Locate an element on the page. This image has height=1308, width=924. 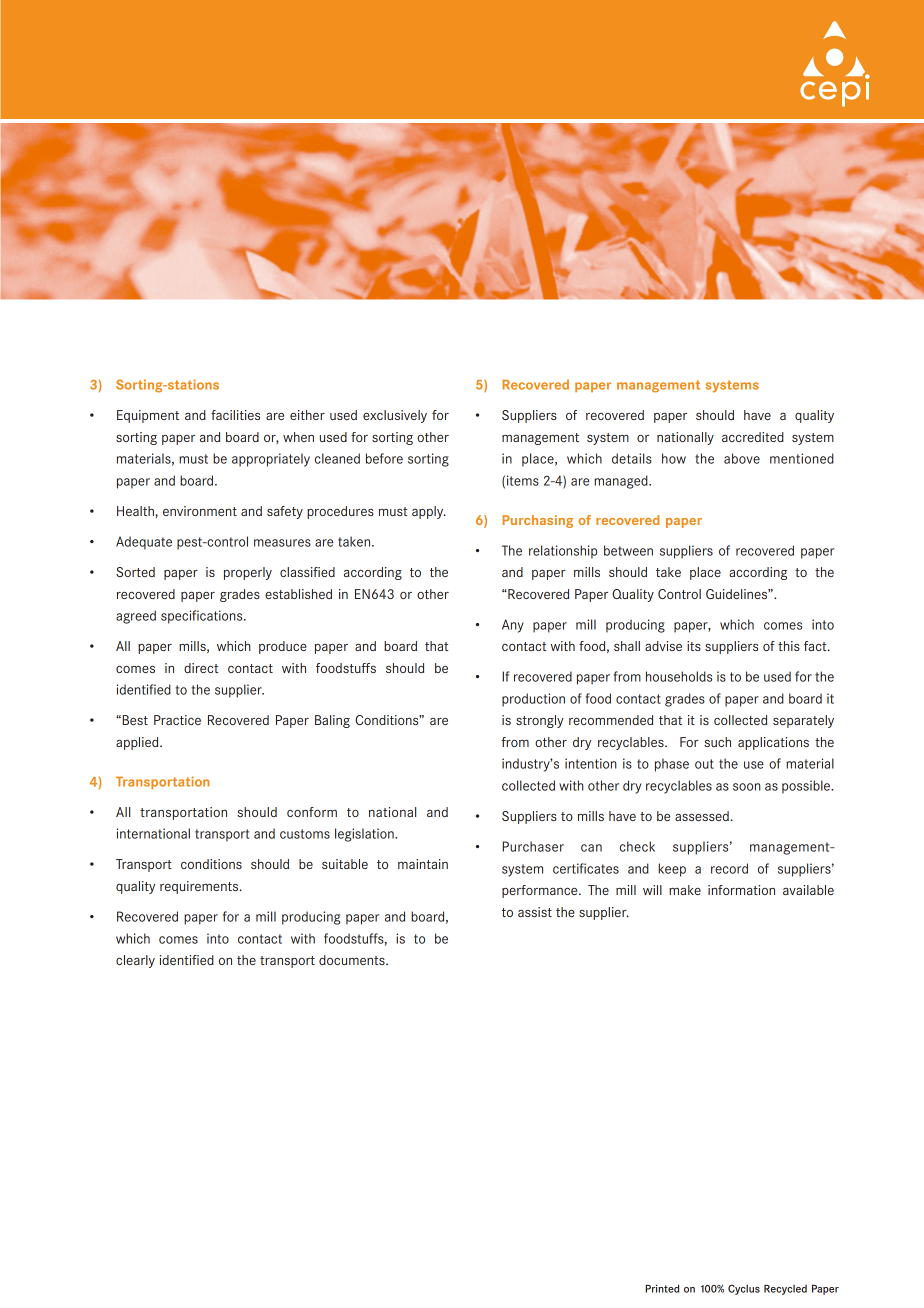
facilities is located at coordinates (235, 415).
